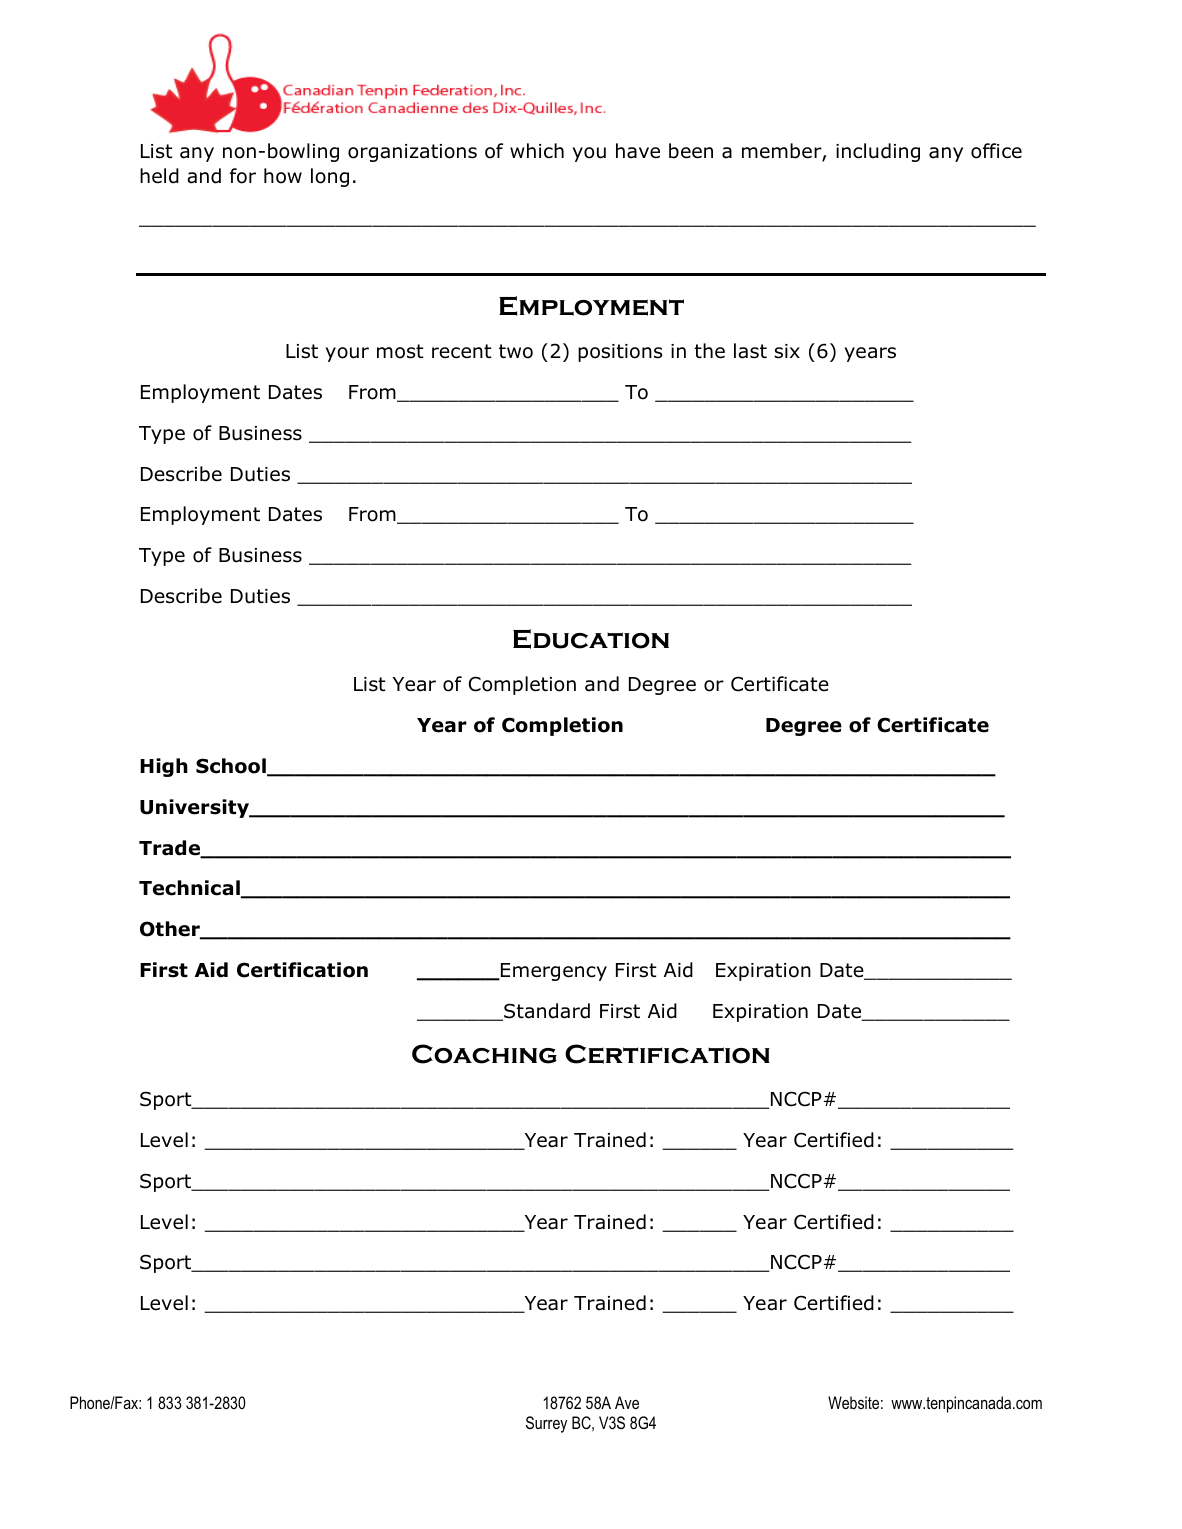  I want to click on six, so click(787, 351).
